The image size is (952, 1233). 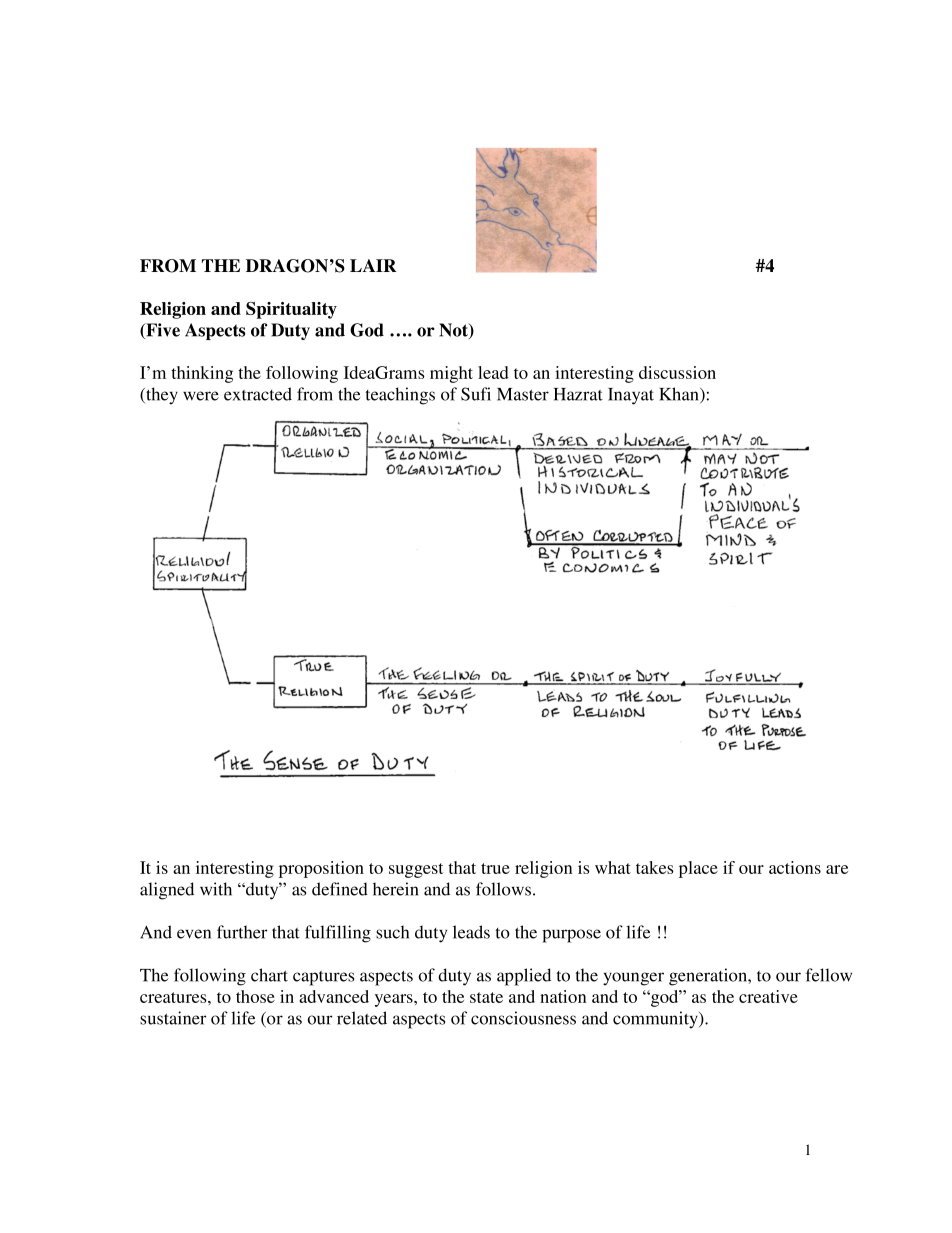 I want to click on extracted, so click(x=258, y=394).
